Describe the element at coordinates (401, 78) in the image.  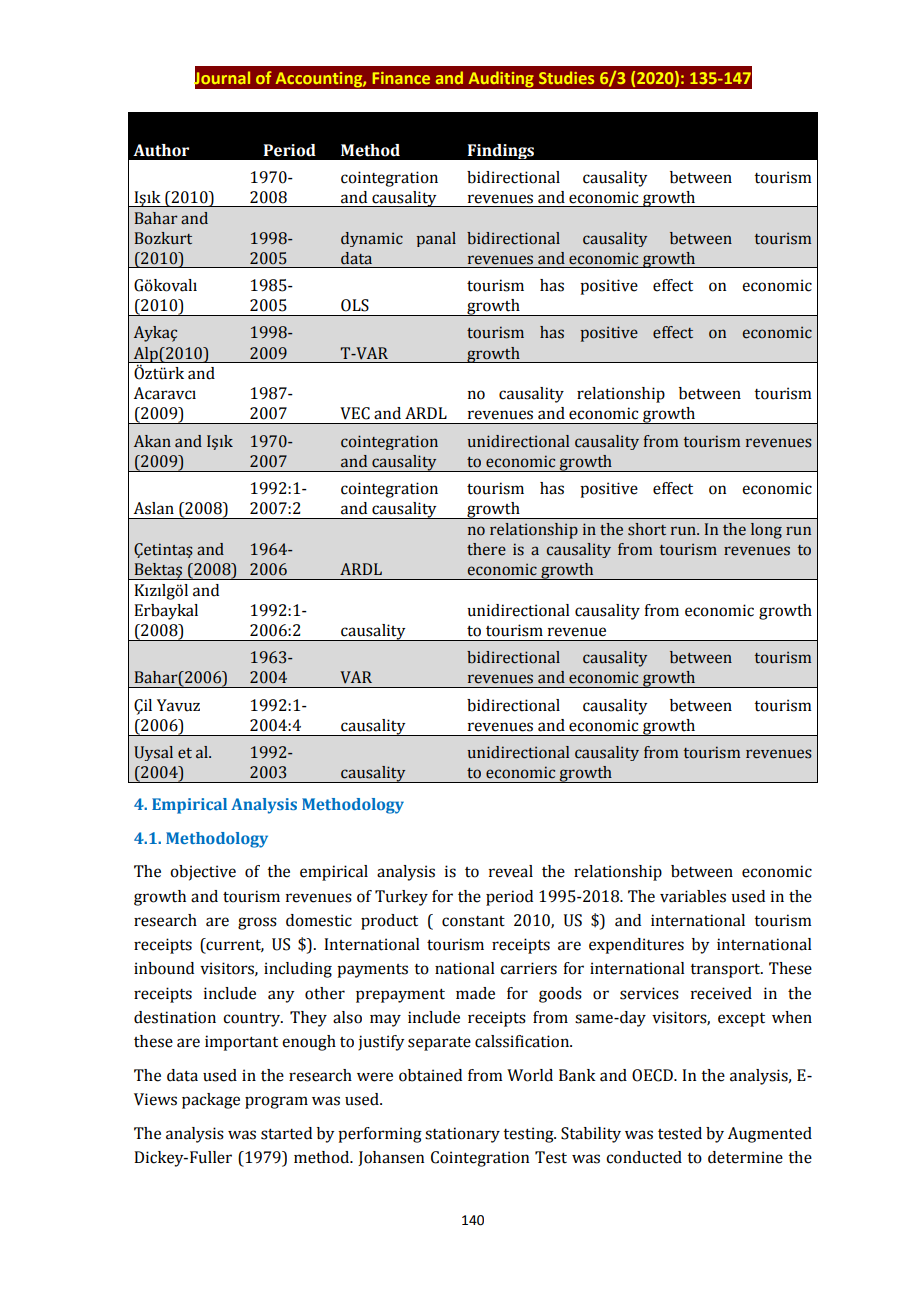
I see `Finance` at that location.
